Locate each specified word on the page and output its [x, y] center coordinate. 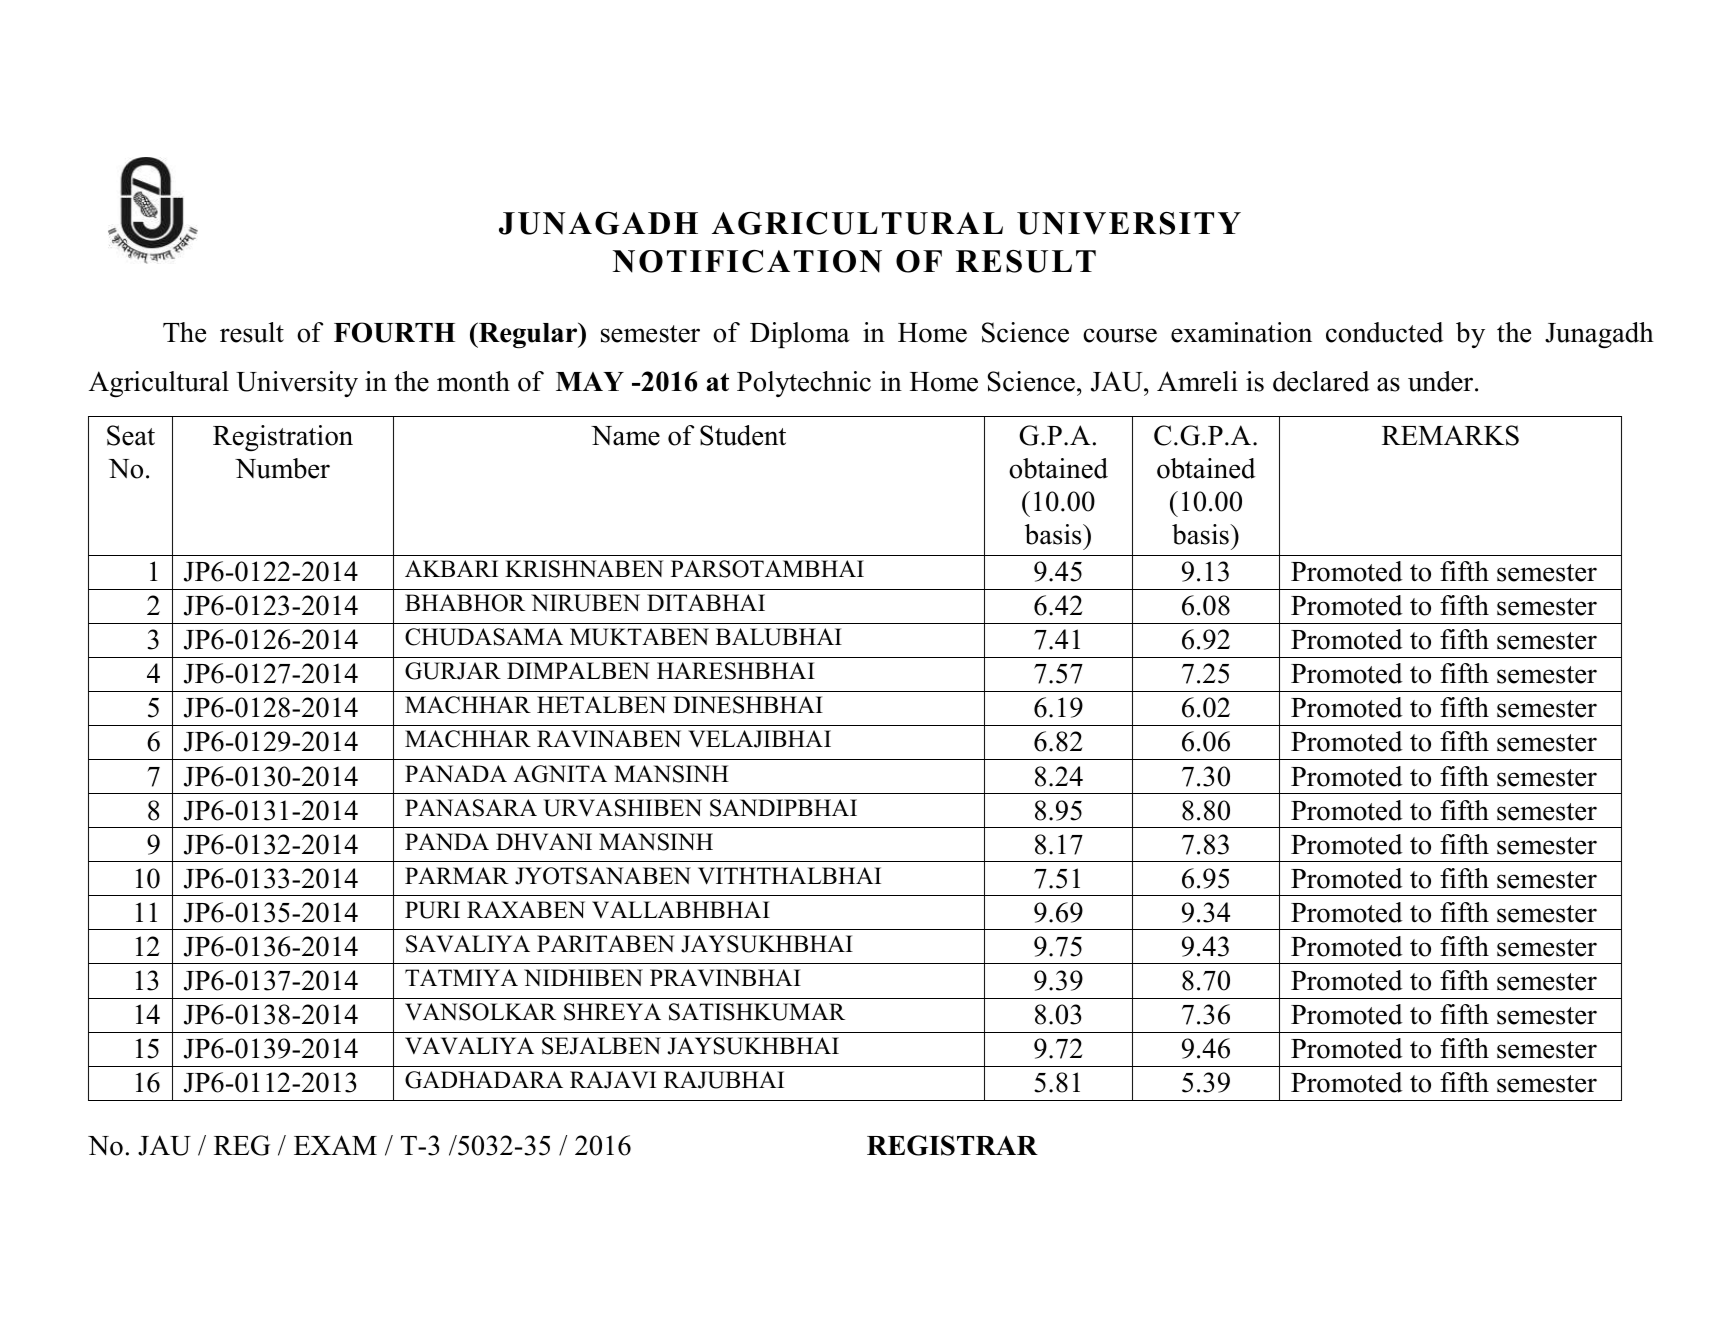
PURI [432, 910]
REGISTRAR [952, 1145]
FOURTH [394, 332]
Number [282, 468]
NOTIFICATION [747, 261]
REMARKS [1450, 435]
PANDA [447, 841]
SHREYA [612, 1012]
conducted [1385, 332]
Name [625, 436]
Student [743, 435]
